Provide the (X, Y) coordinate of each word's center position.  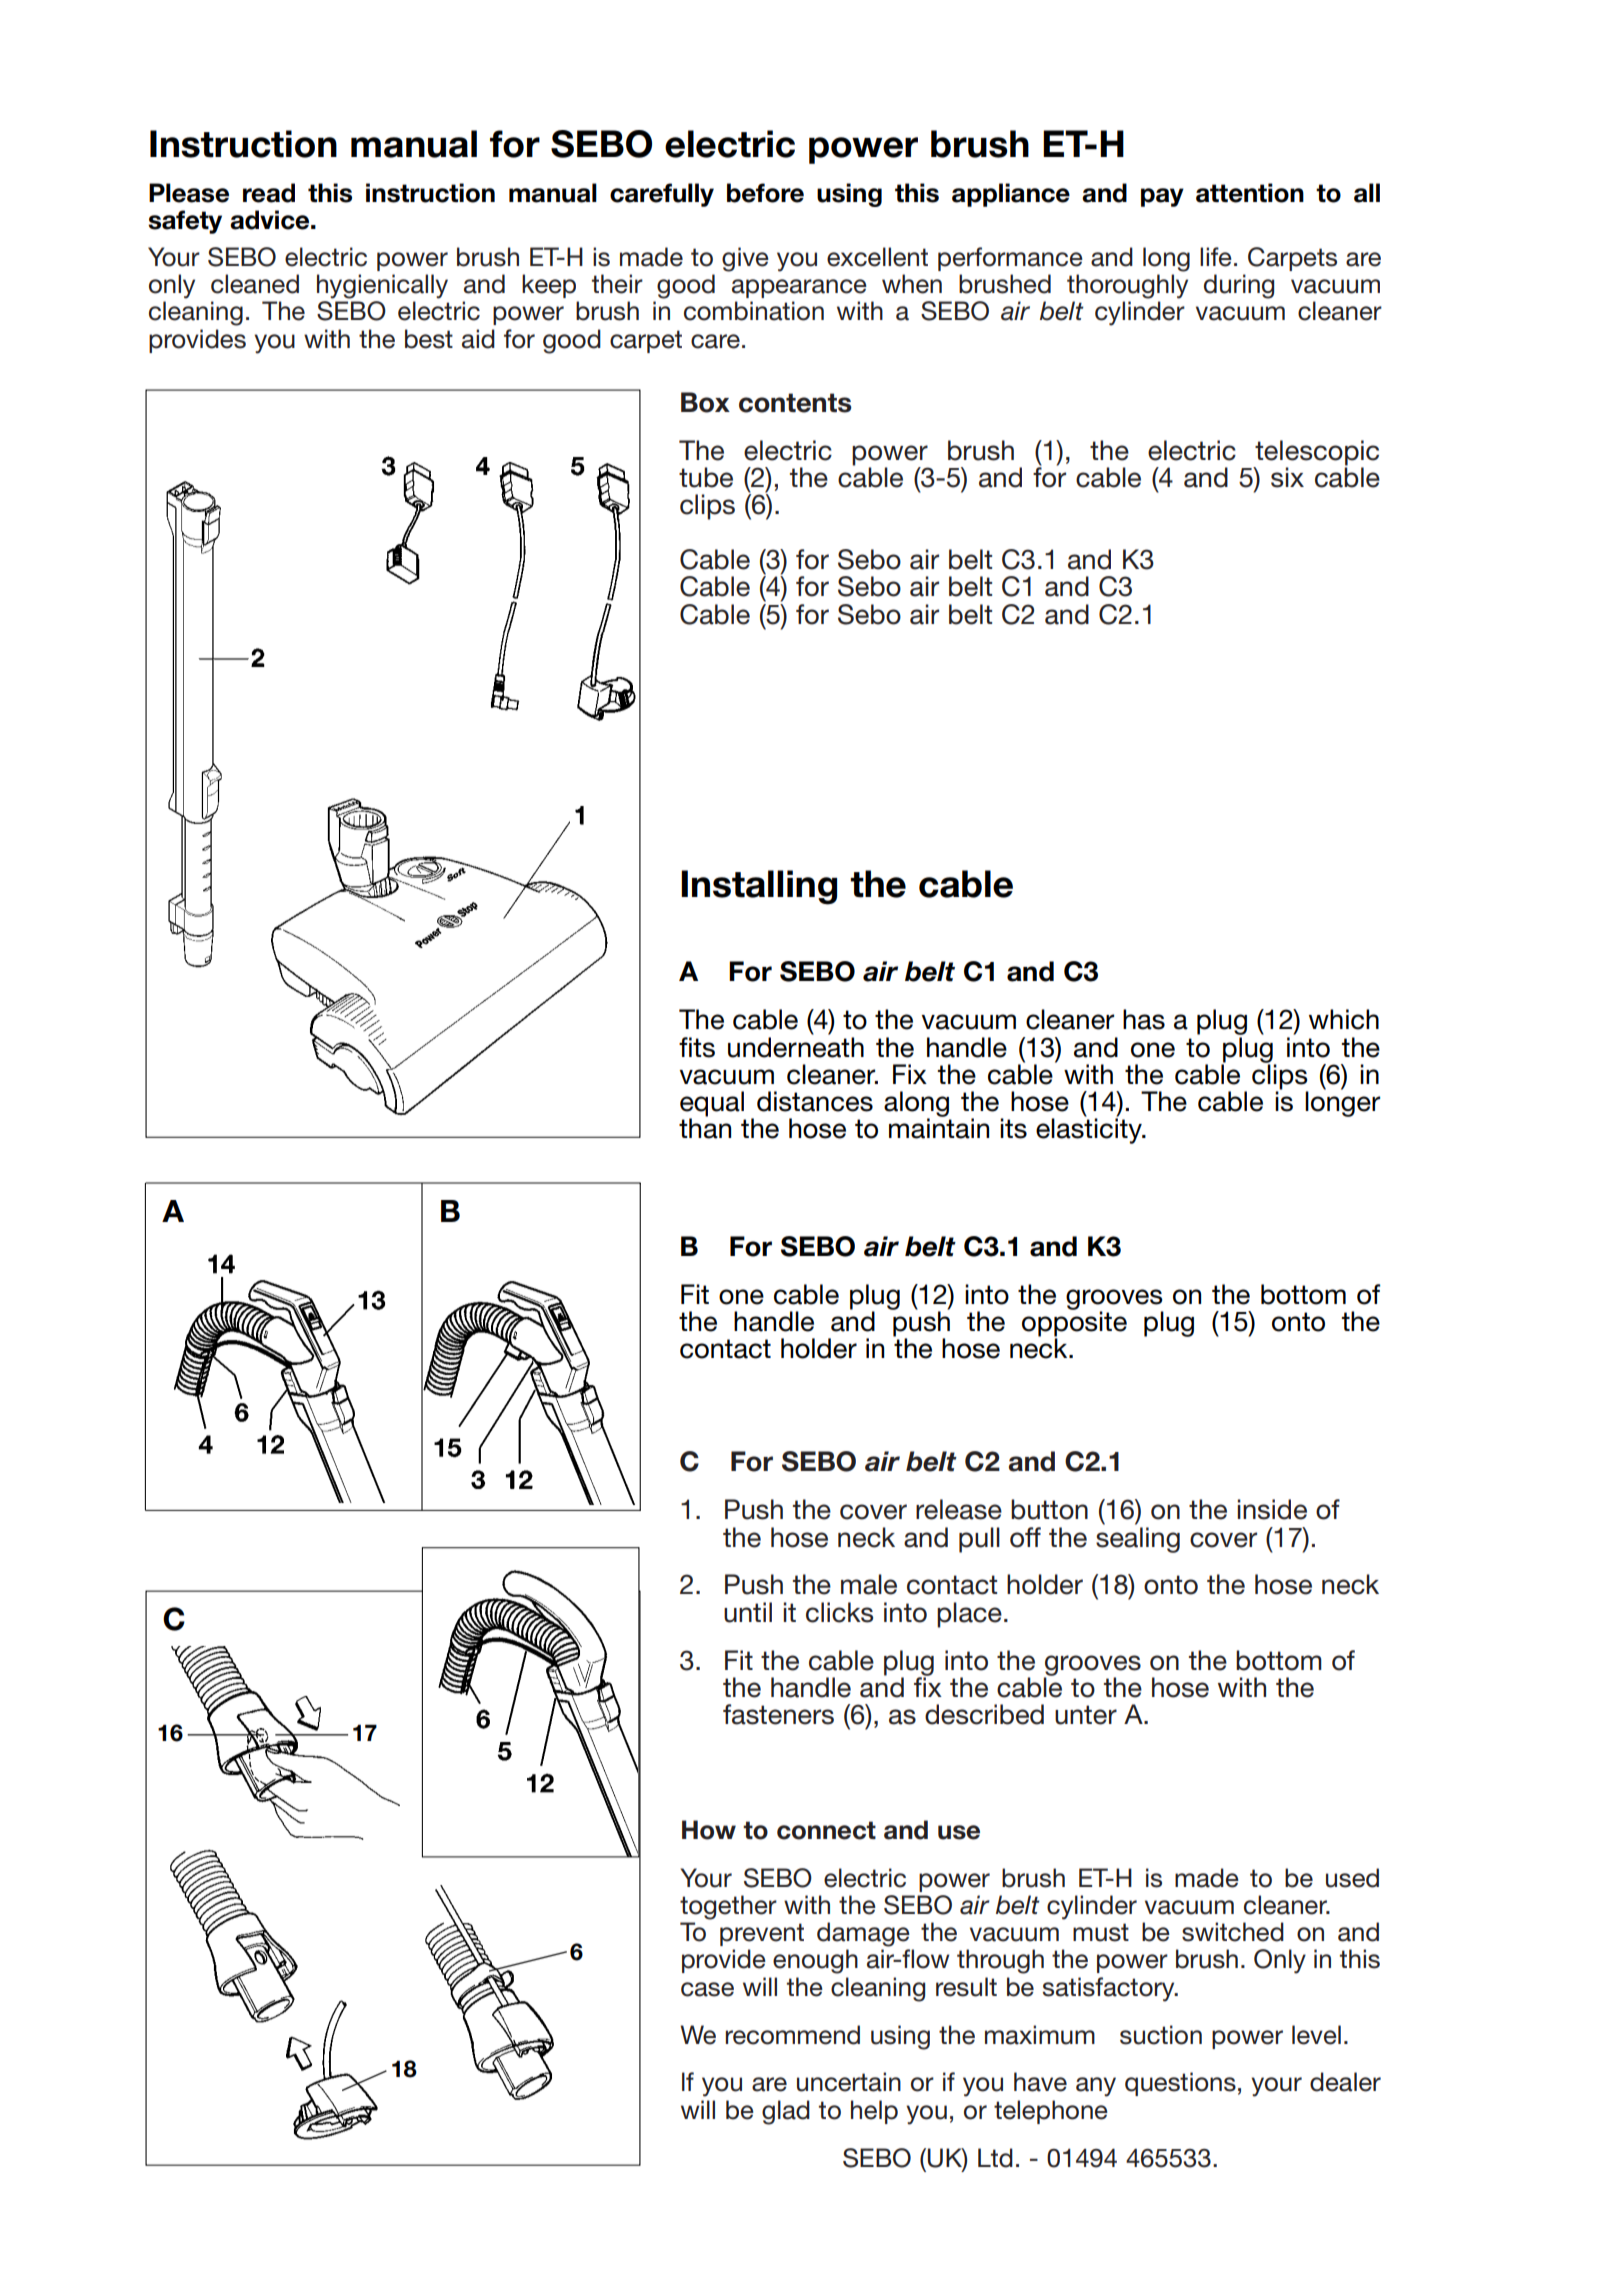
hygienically (382, 286)
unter (1086, 1715)
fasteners (778, 1714)
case (707, 1989)
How (709, 1830)
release (959, 1509)
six (1287, 477)
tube (706, 477)
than (705, 1128)
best (429, 339)
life (1216, 257)
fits (697, 1047)
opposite (1074, 1324)
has (1144, 1019)
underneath (796, 1047)
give (745, 259)
